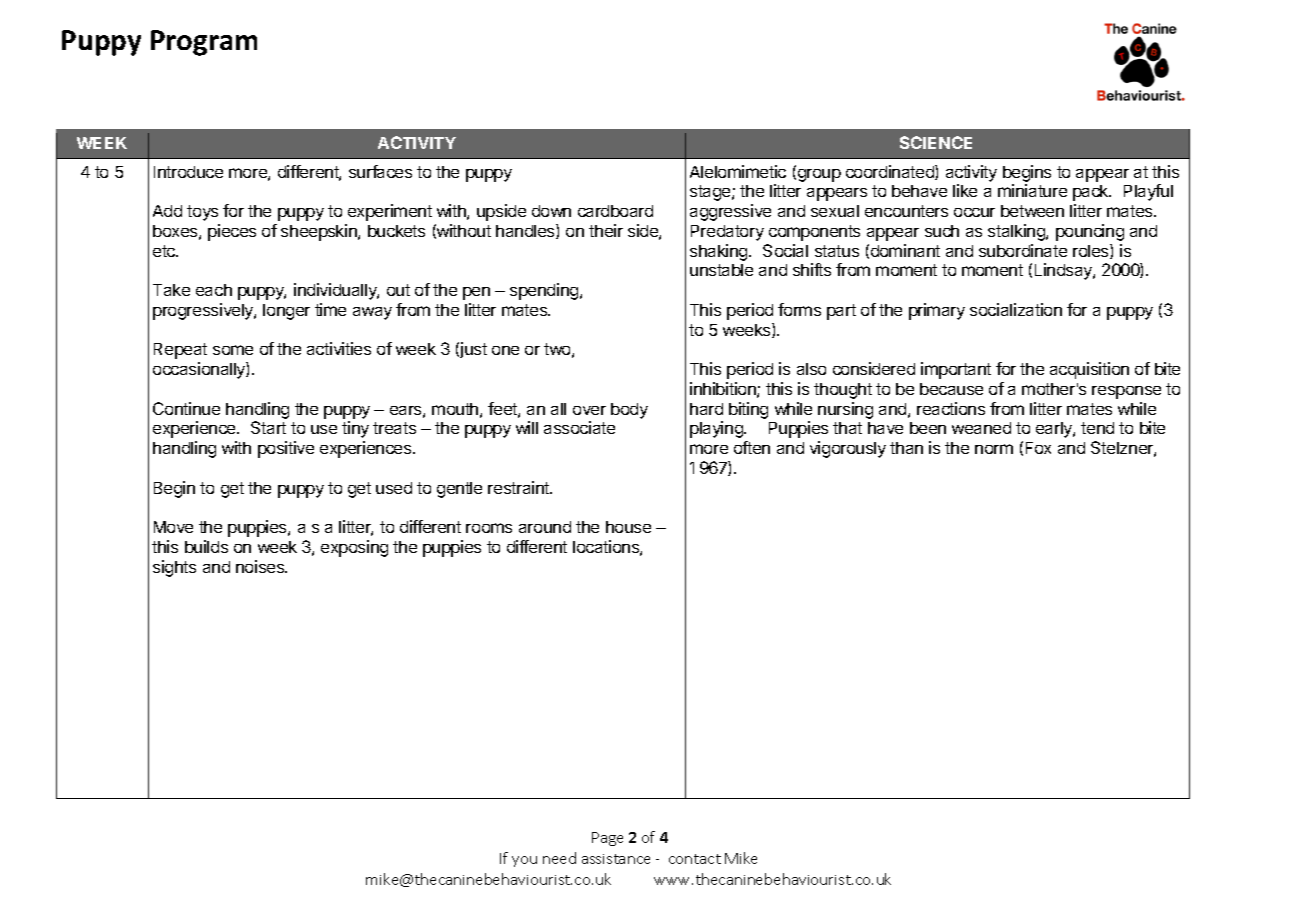 This screenshot has width=1308, height=924. What do you see at coordinates (936, 142) in the screenshot?
I see `SCIENCE` at bounding box center [936, 142].
